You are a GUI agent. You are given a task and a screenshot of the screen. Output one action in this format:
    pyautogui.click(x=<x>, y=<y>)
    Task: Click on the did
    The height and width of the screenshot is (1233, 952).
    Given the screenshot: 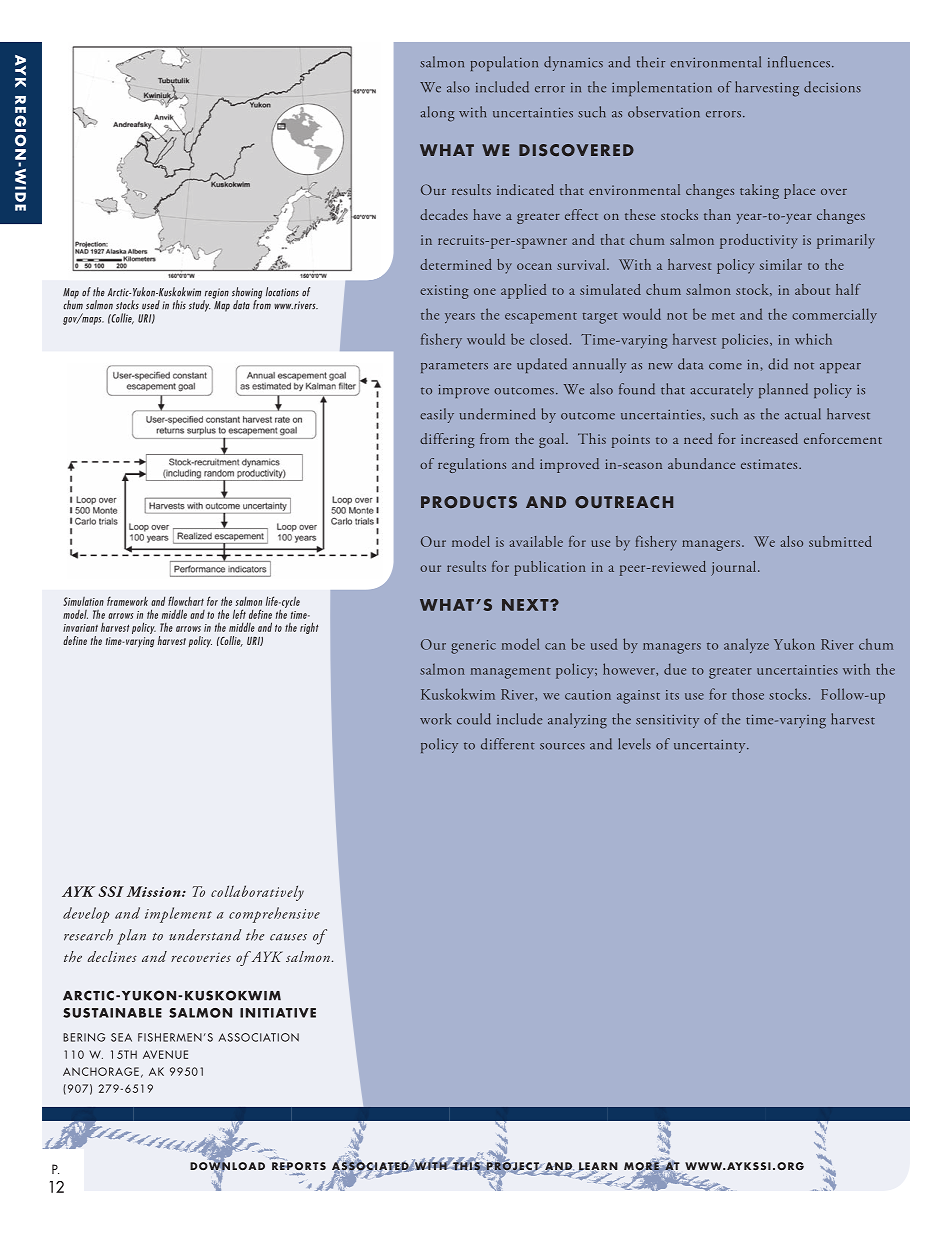 What is the action you would take?
    pyautogui.click(x=778, y=364)
